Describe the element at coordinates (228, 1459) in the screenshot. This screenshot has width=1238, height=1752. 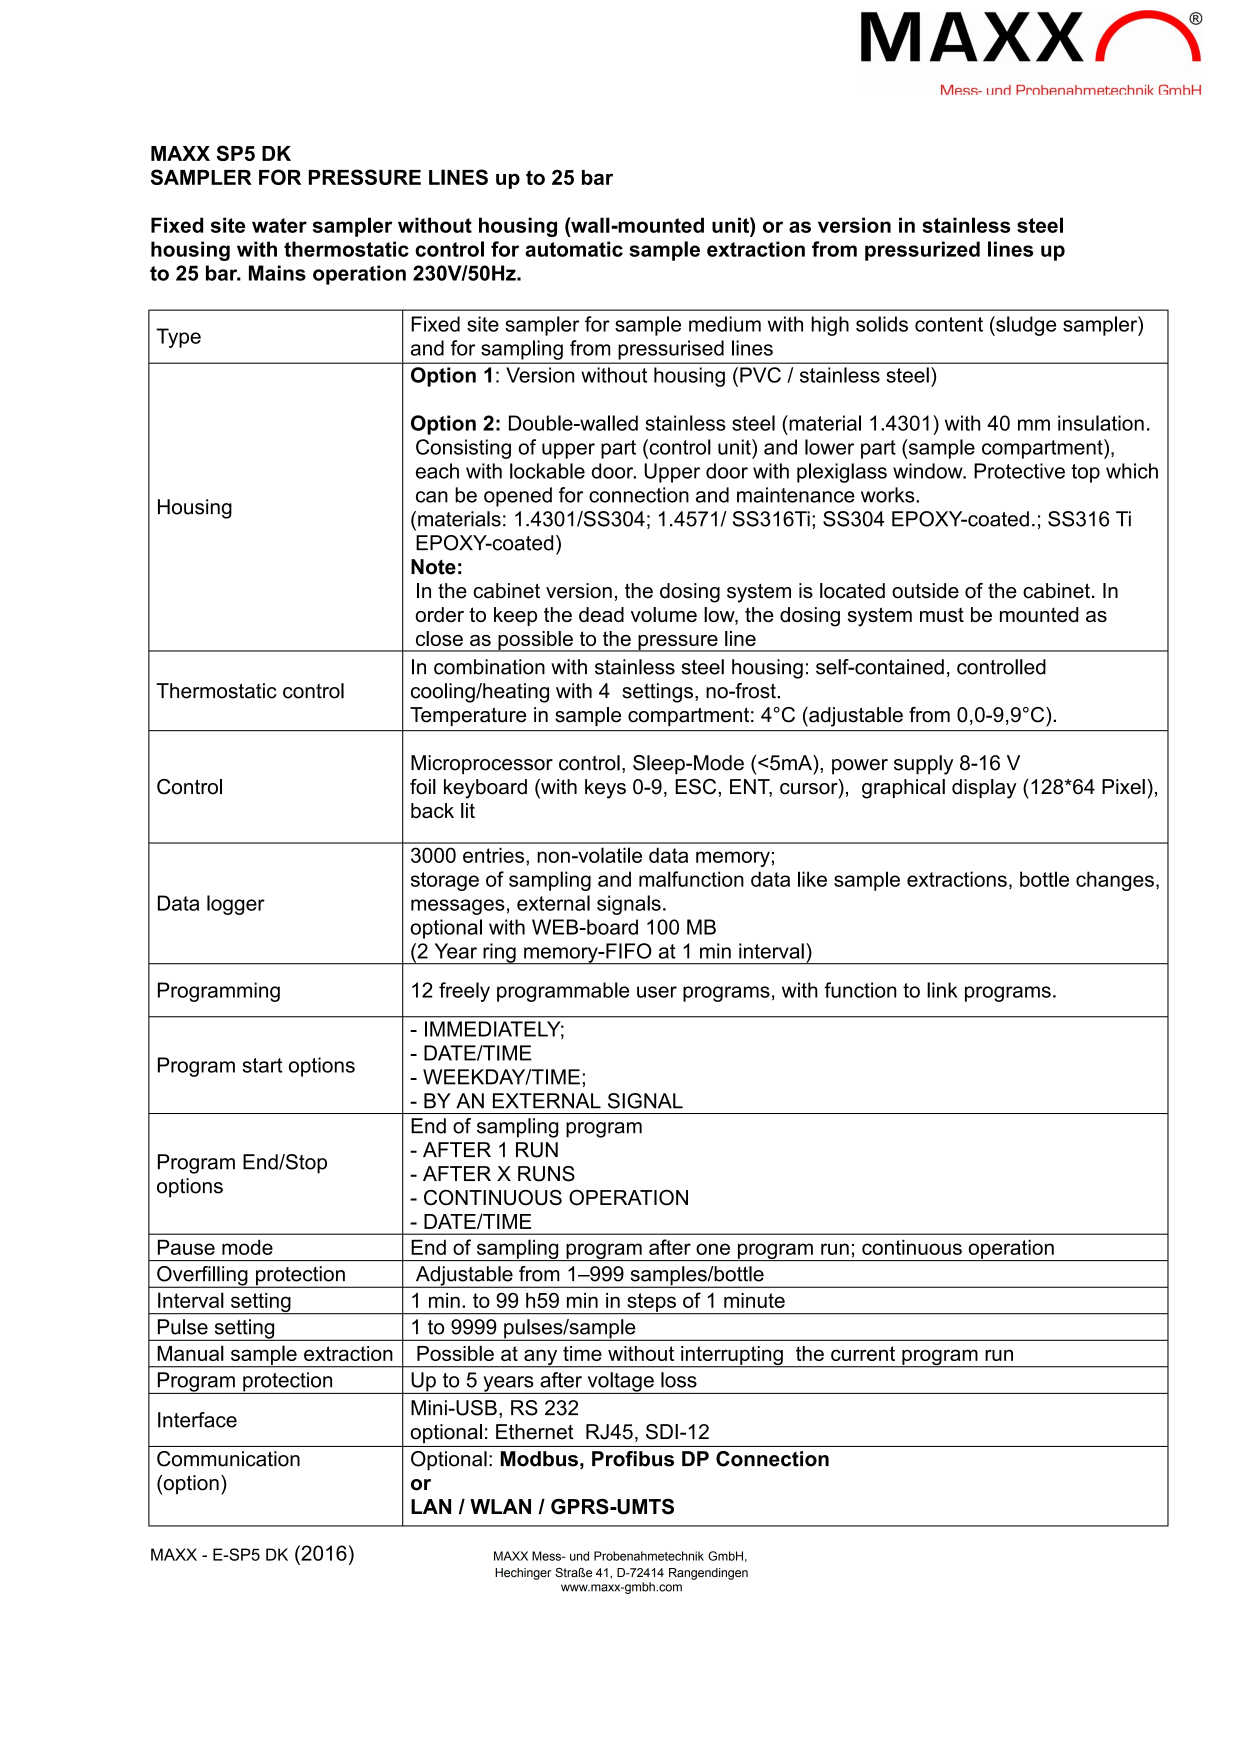
I see `Communication` at that location.
